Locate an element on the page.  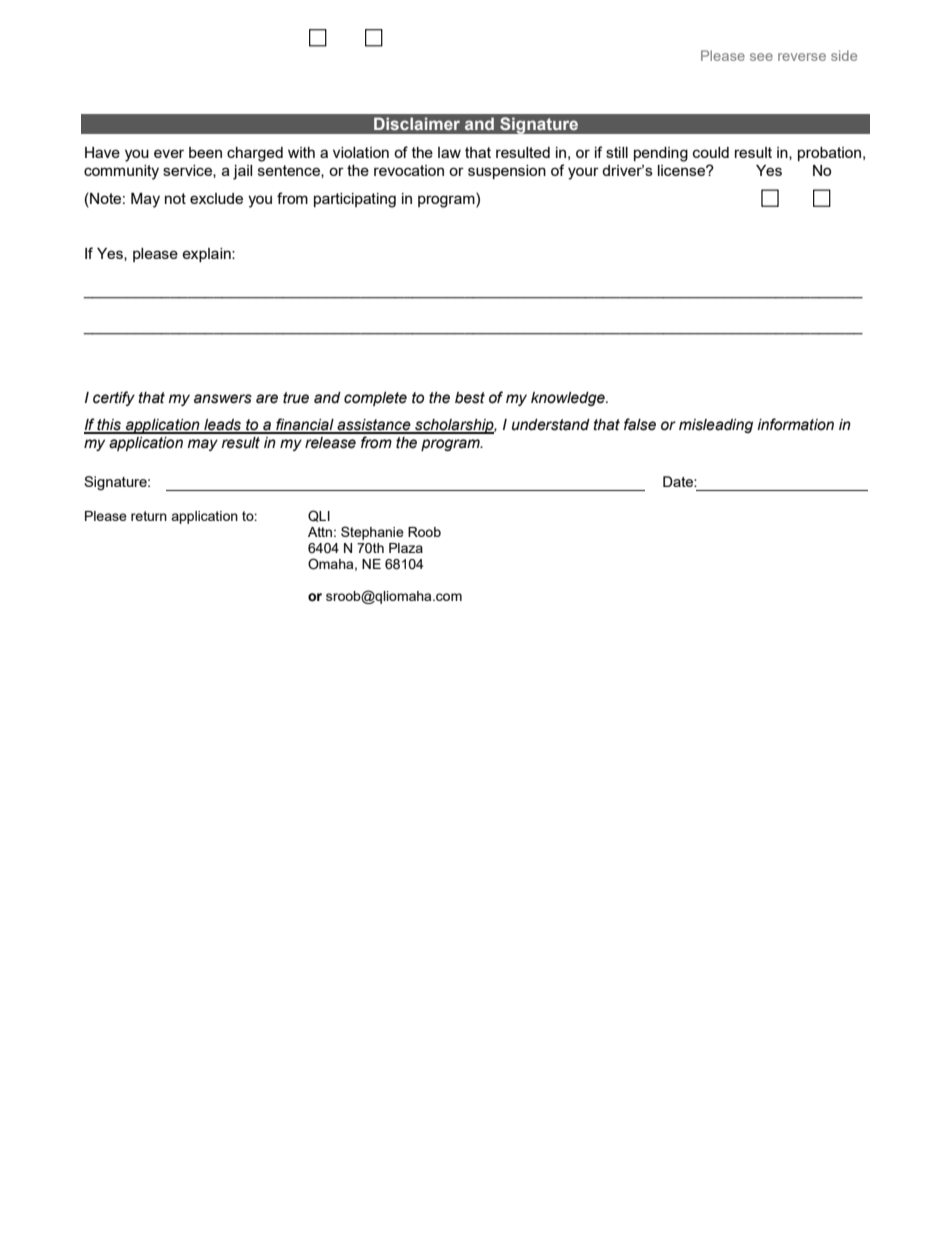
see is located at coordinates (761, 57).
